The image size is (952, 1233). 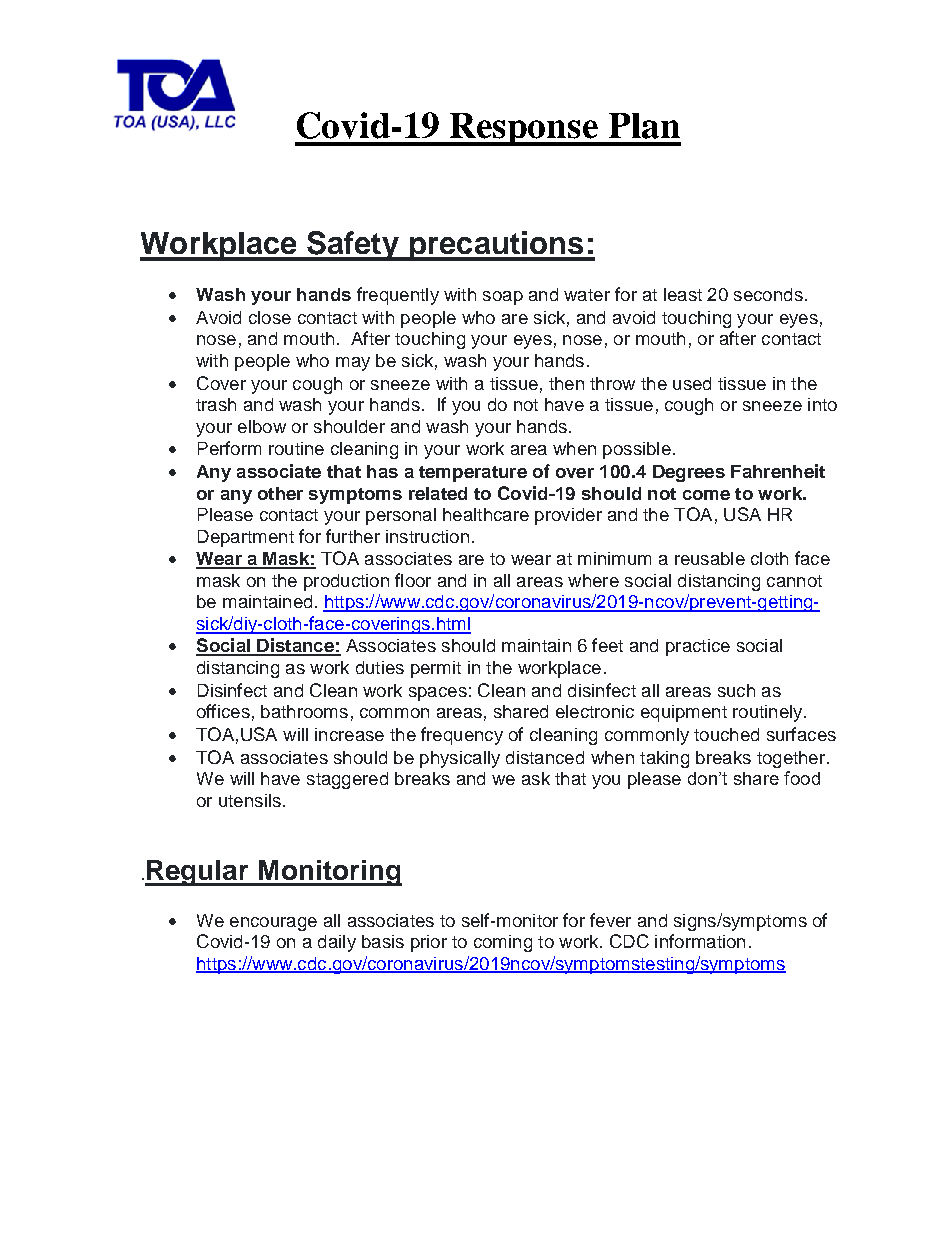 I want to click on coming, so click(x=503, y=943).
